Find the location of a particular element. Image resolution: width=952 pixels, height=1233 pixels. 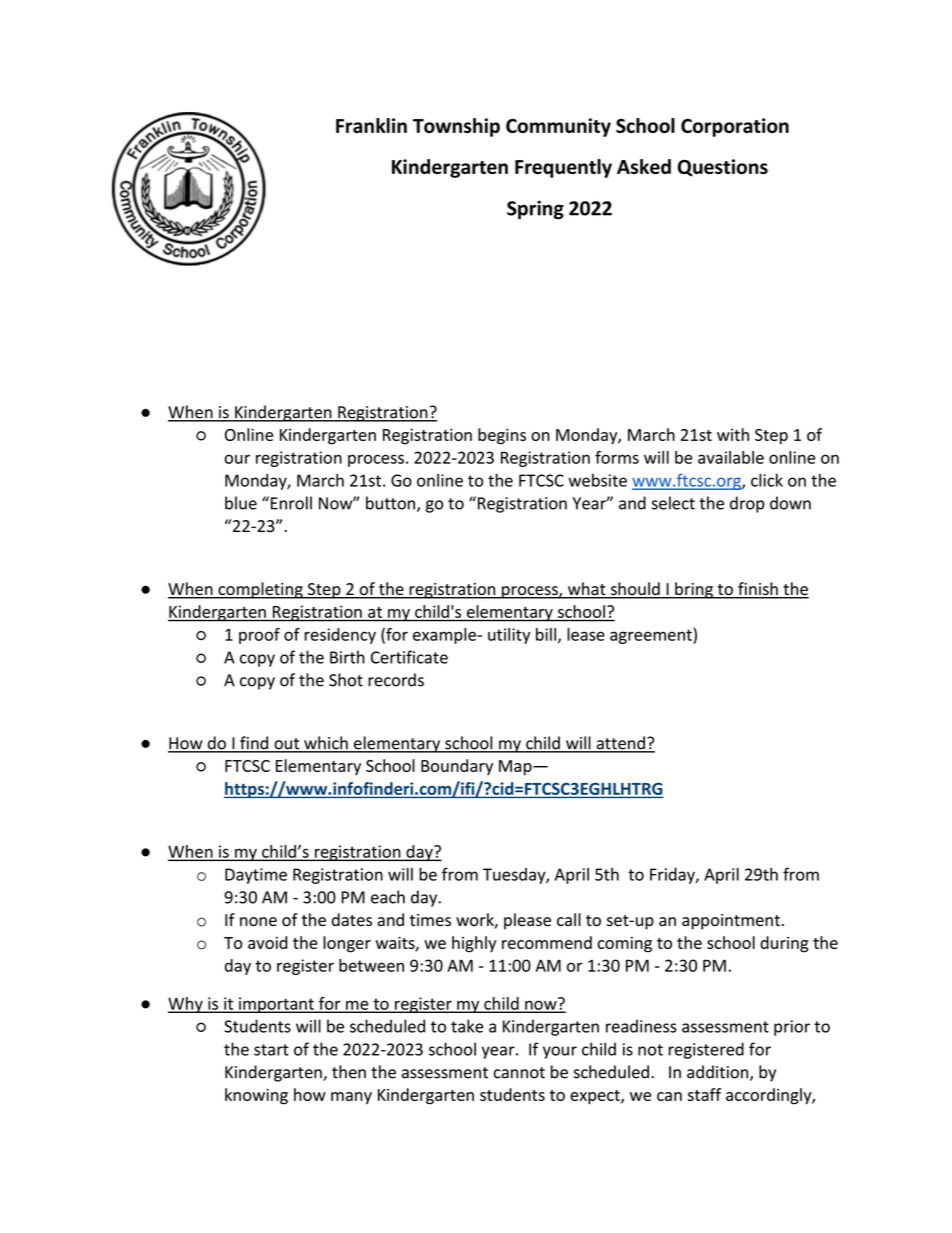

blue is located at coordinates (241, 503).
